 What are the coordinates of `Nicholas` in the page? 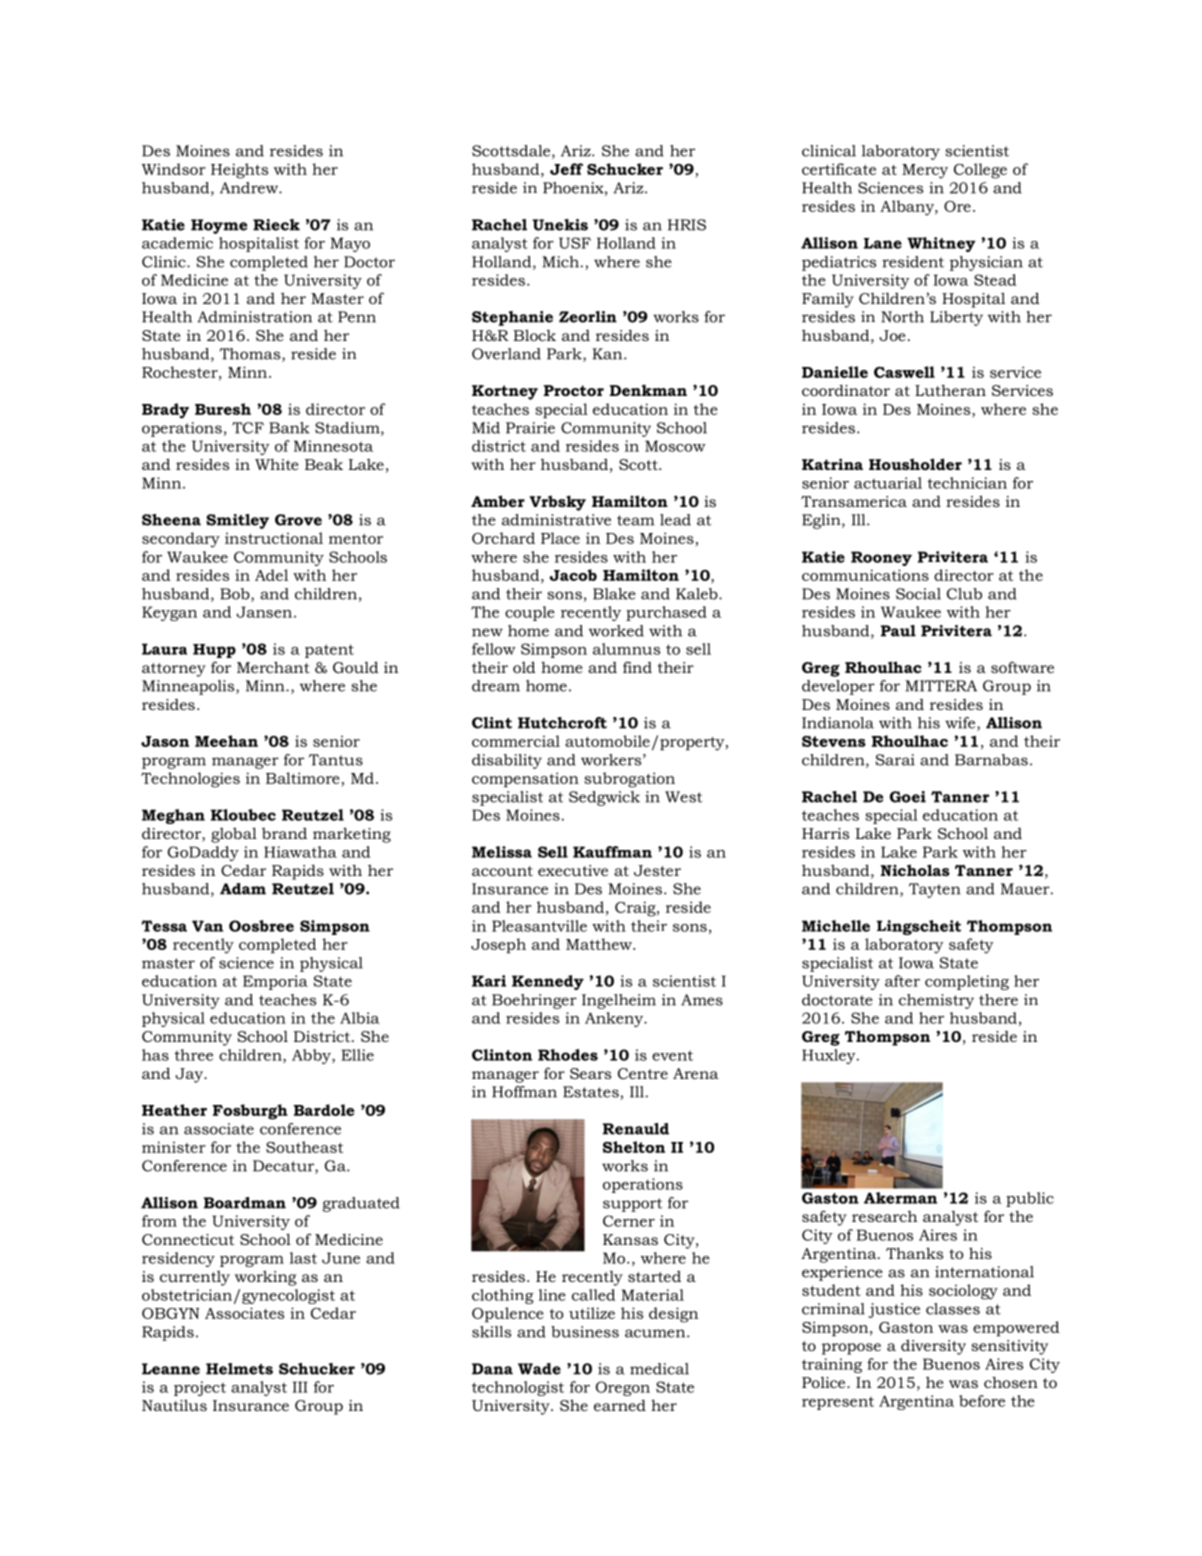 It's located at (915, 870).
